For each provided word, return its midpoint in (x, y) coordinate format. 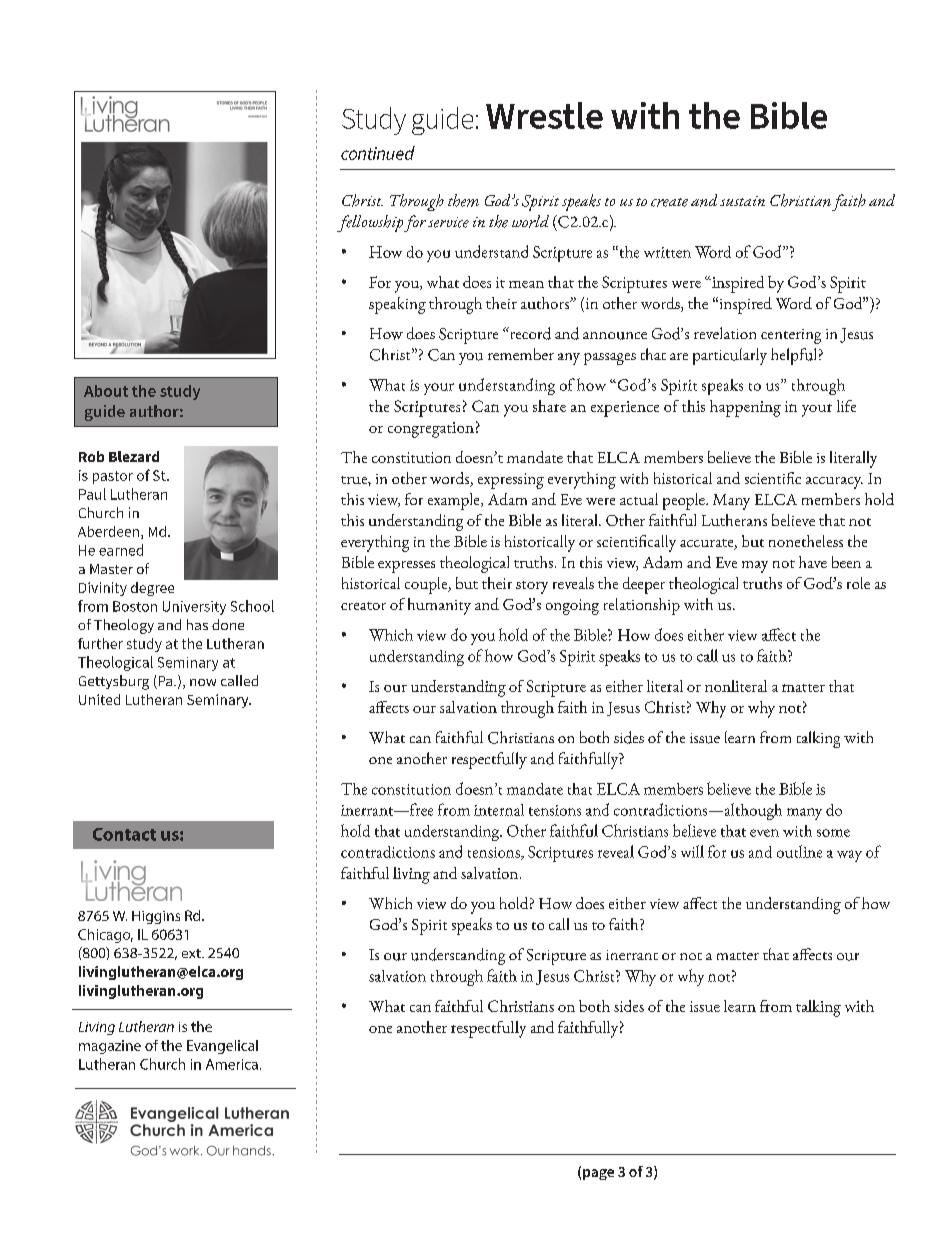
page (598, 1174)
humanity (439, 606)
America (232, 1064)
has (197, 624)
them (463, 200)
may (755, 567)
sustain (742, 201)
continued (378, 153)
